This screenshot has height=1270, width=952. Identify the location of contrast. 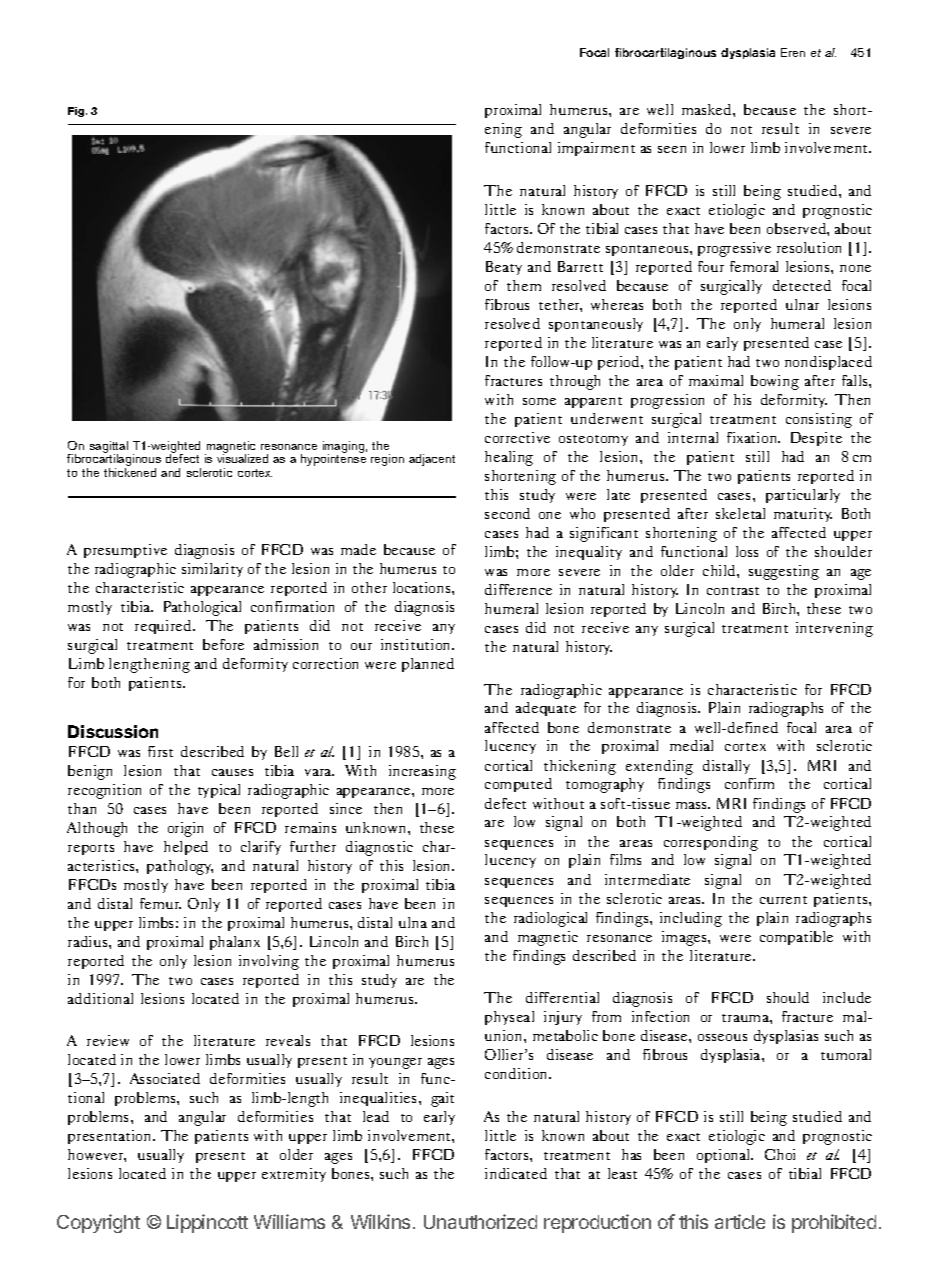
(733, 591).
